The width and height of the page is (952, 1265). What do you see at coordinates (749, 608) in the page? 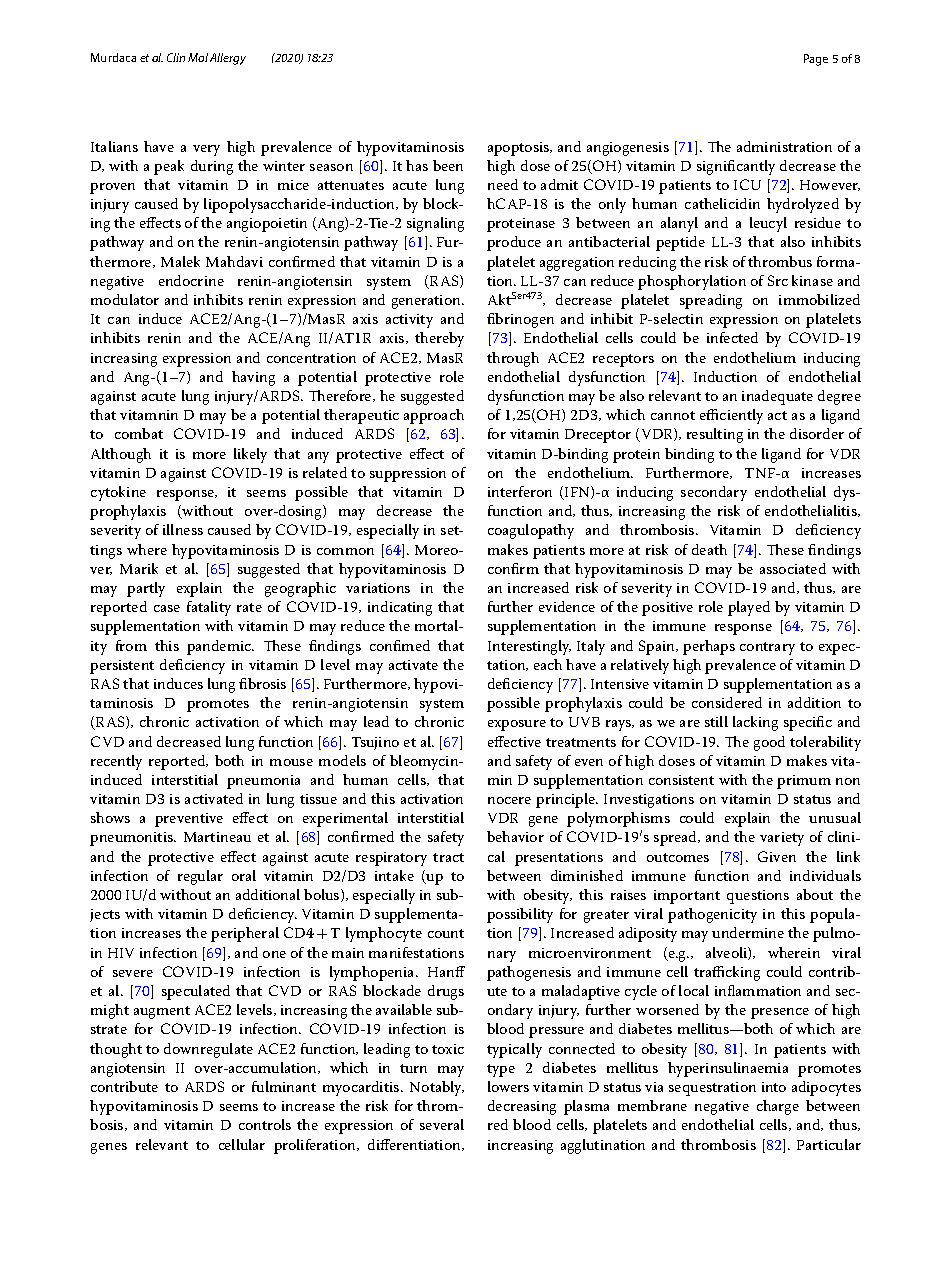
I see `played` at bounding box center [749, 608].
